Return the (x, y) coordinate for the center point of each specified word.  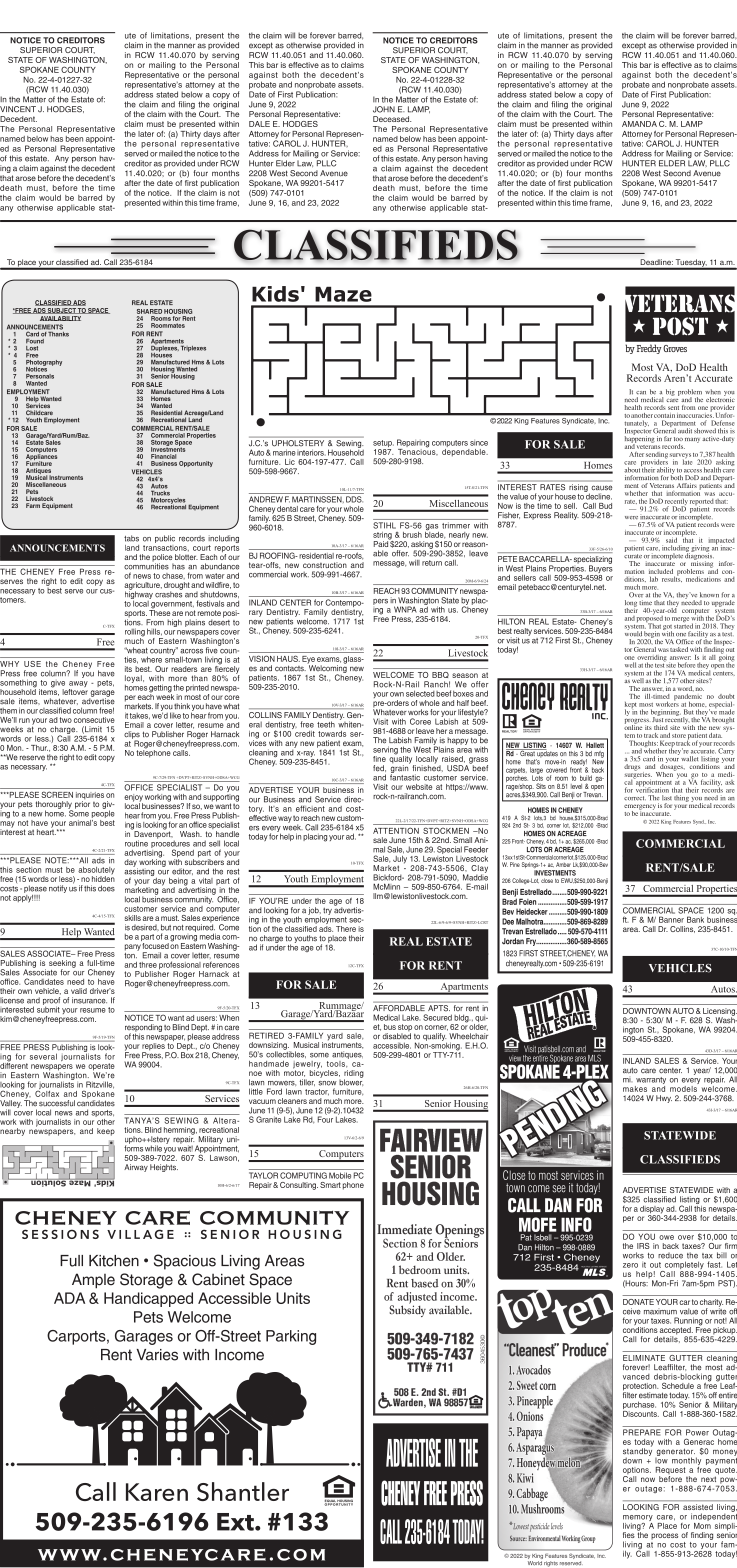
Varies (157, 1355)
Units (293, 1298)
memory (638, 1519)
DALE (259, 124)
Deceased (392, 119)
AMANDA (639, 124)
